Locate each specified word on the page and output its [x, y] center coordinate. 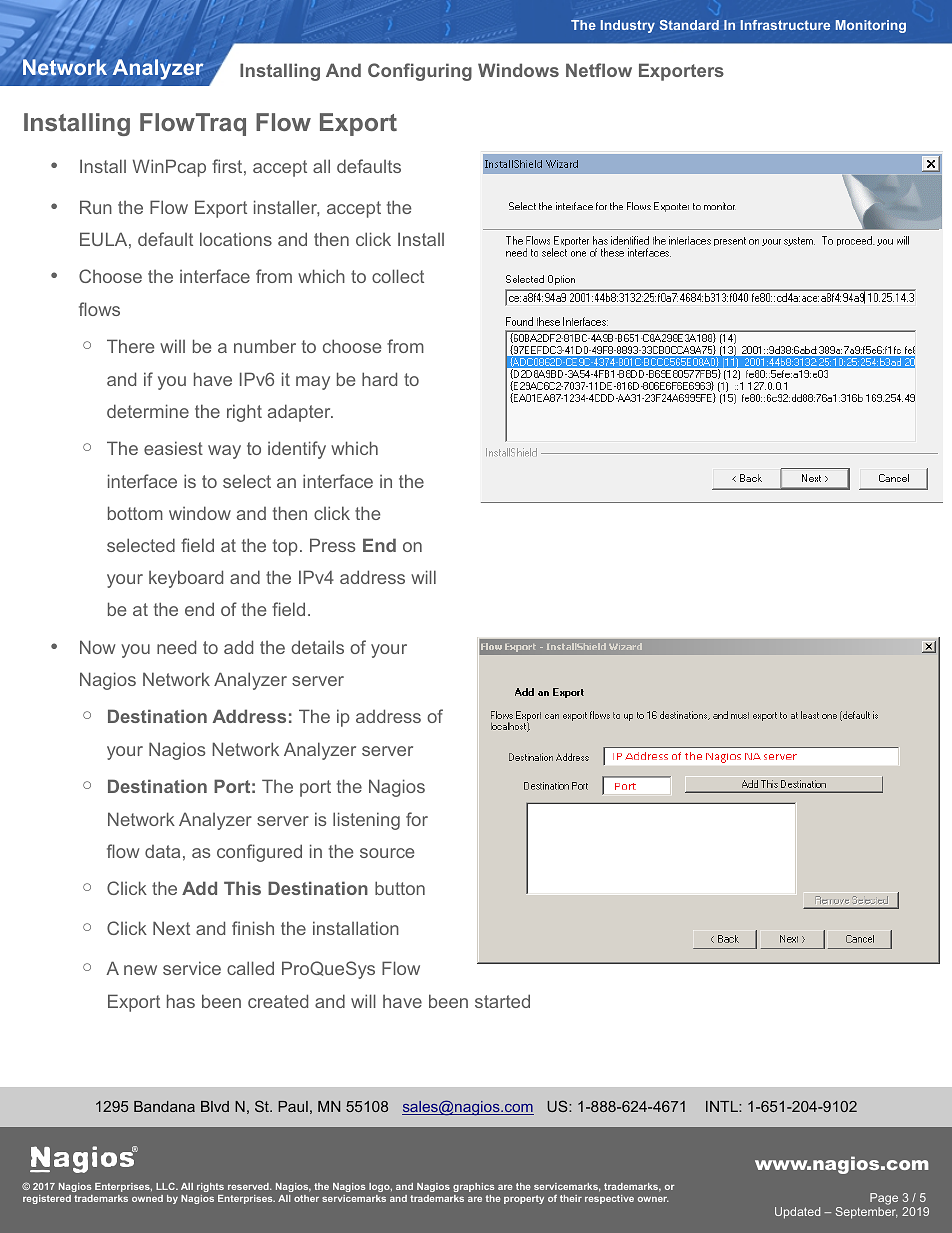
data [162, 851]
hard [379, 379]
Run [96, 207]
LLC [166, 1186]
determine [148, 411]
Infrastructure [785, 25]
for [417, 819]
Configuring [420, 72]
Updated [797, 1213]
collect [398, 276]
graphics [474, 1187]
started [502, 1001]
